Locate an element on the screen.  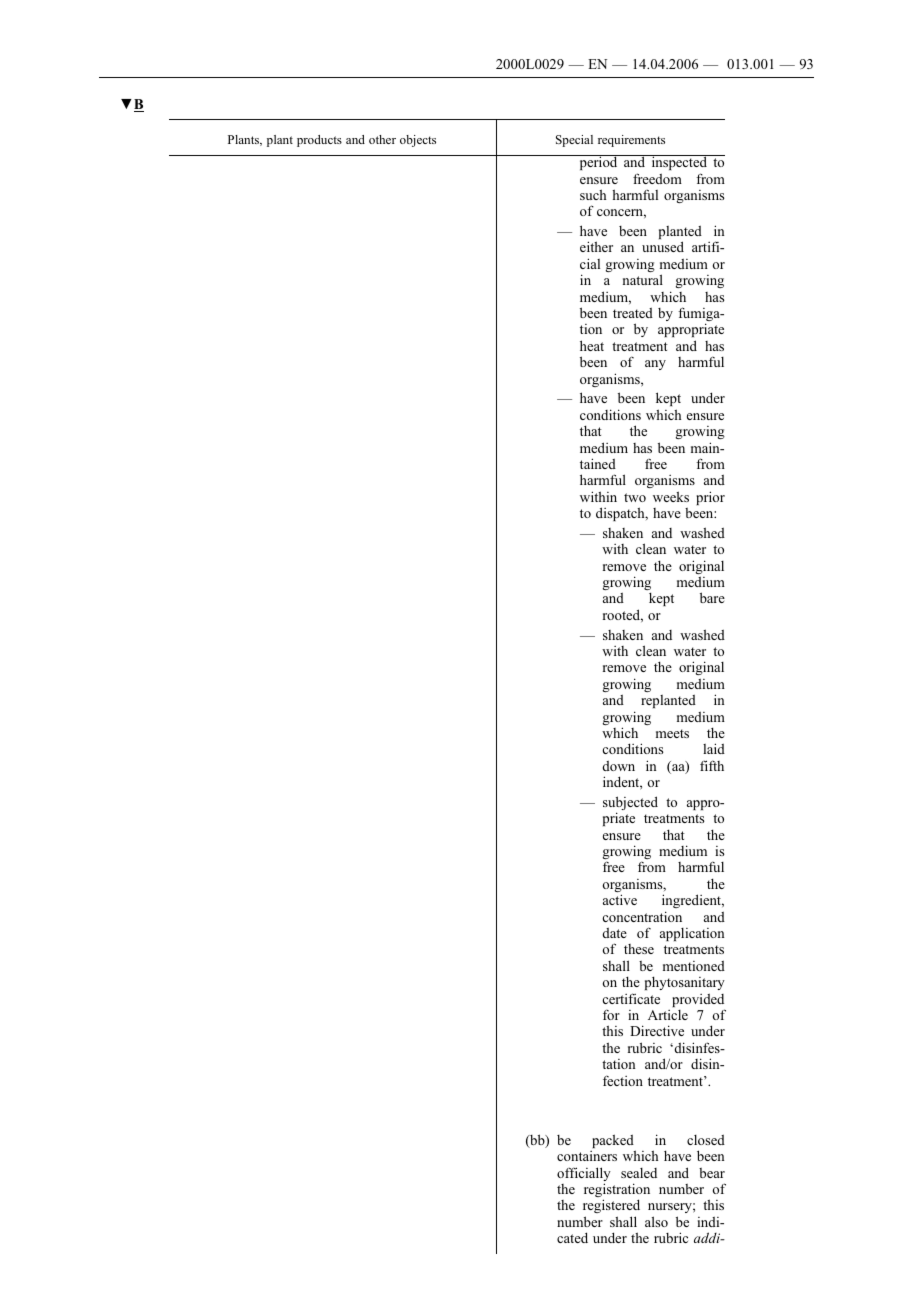
such is located at coordinates (593, 194).
